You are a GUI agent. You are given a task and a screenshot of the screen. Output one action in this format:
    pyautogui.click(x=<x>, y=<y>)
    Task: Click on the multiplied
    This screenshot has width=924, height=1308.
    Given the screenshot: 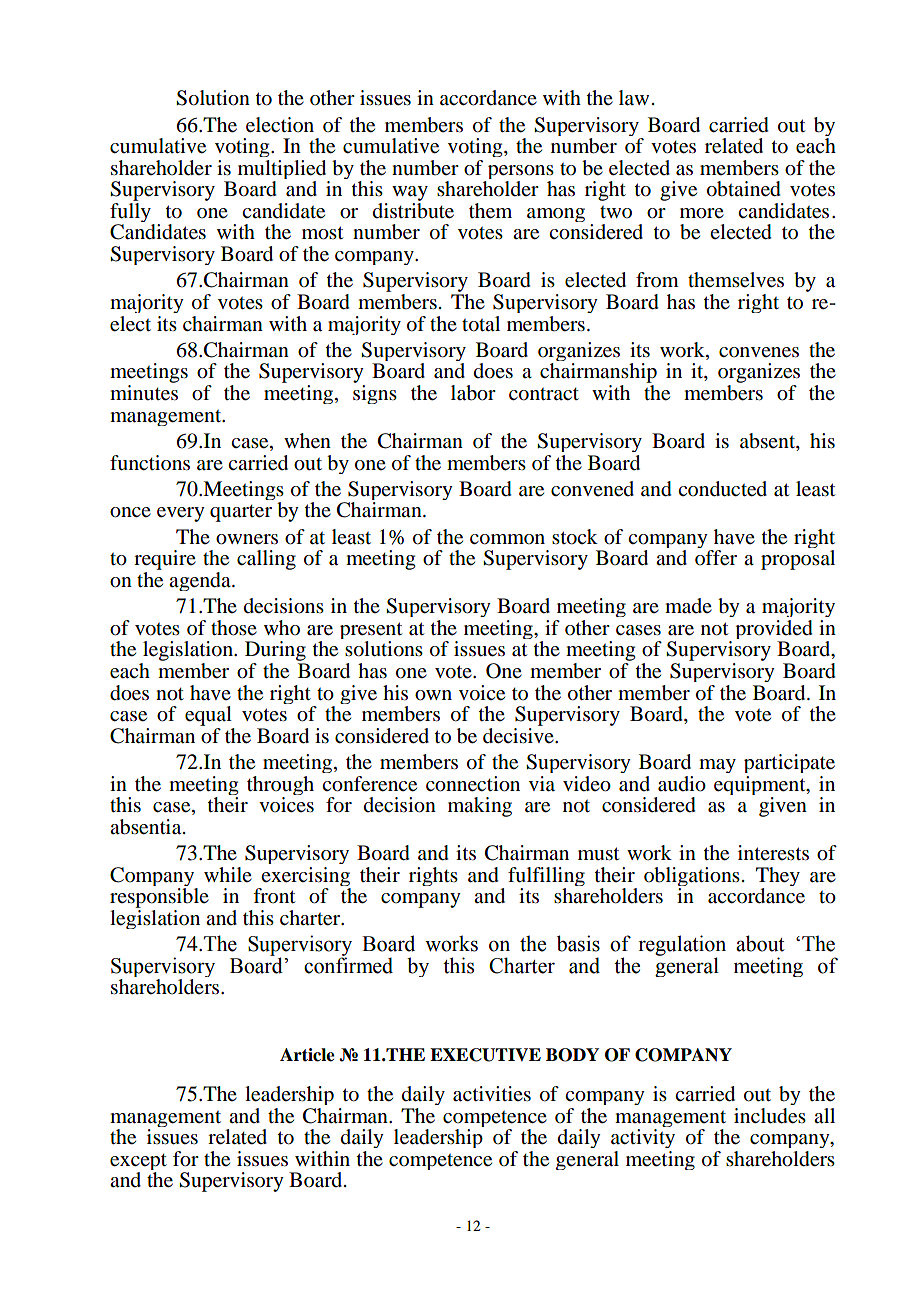 What is the action you would take?
    pyautogui.click(x=283, y=171)
